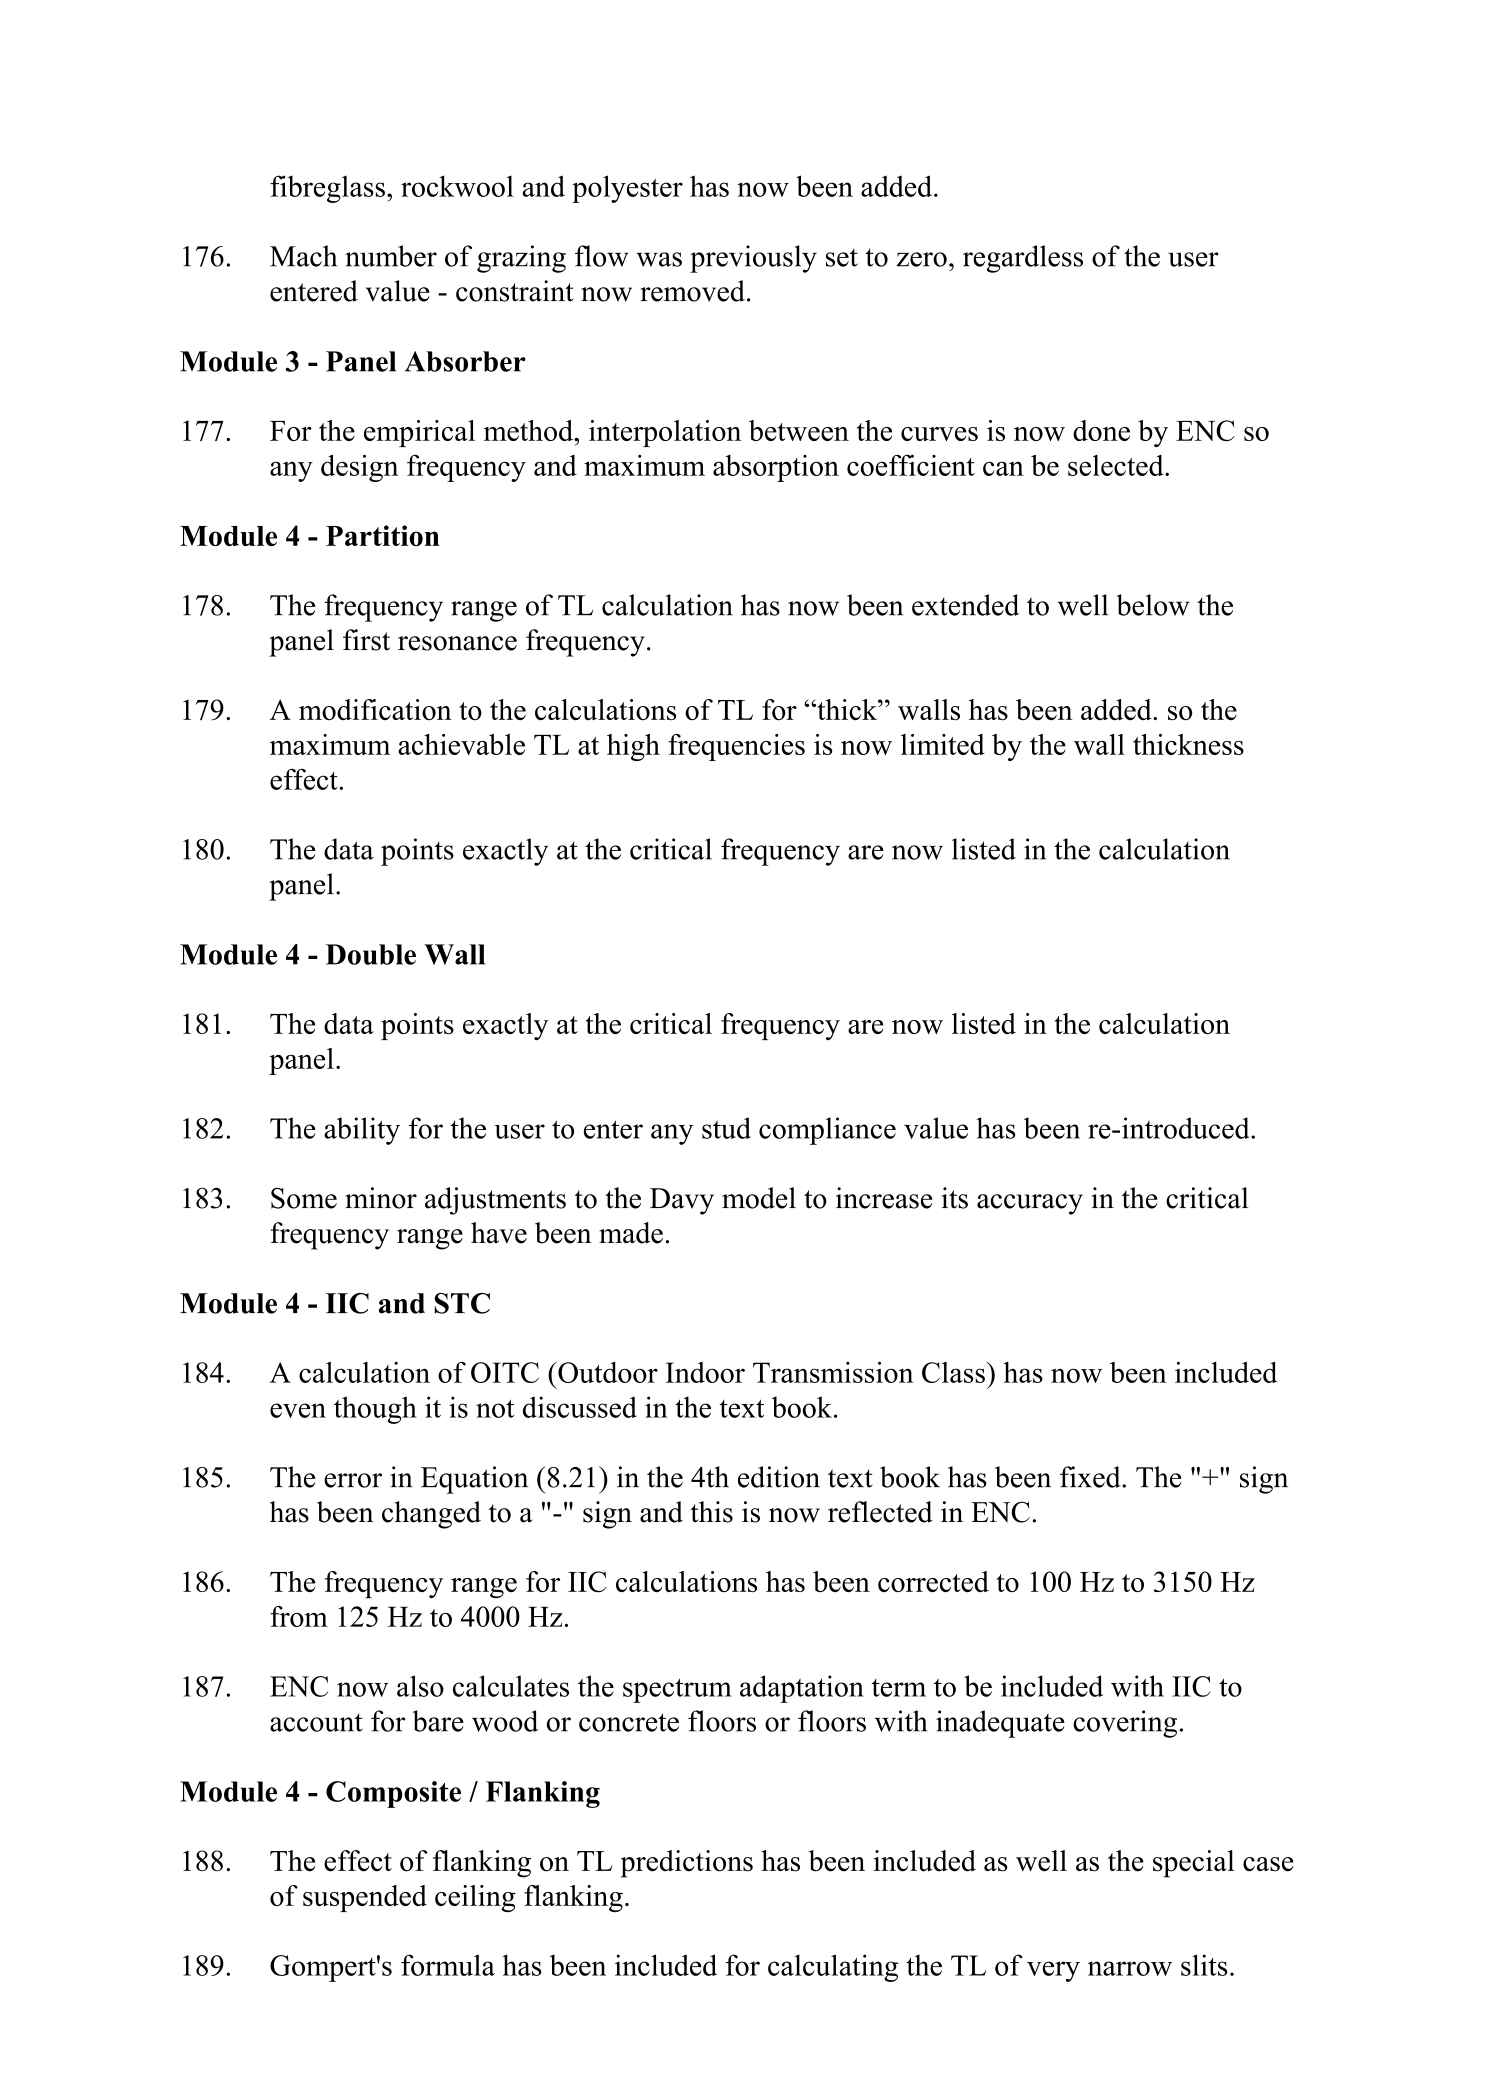 This screenshot has height=2100, width=1485. What do you see at coordinates (1023, 259) in the screenshot?
I see `regardless` at bounding box center [1023, 259].
